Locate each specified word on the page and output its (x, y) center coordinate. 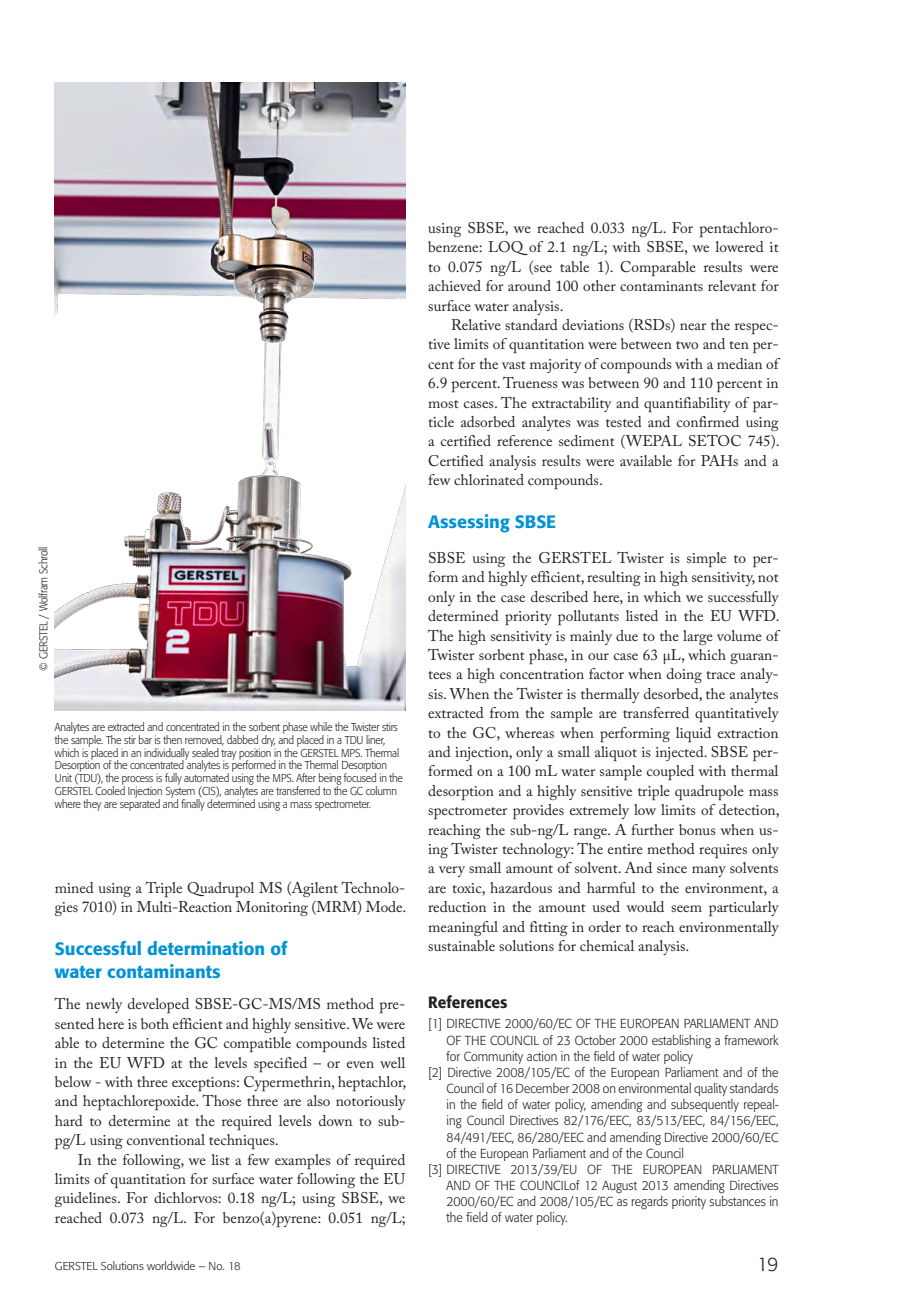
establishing (681, 1041)
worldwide (171, 1265)
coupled (670, 772)
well (392, 1062)
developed (158, 1005)
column (381, 790)
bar (145, 739)
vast (514, 365)
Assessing (469, 523)
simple (706, 560)
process (137, 782)
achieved (454, 285)
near (693, 326)
